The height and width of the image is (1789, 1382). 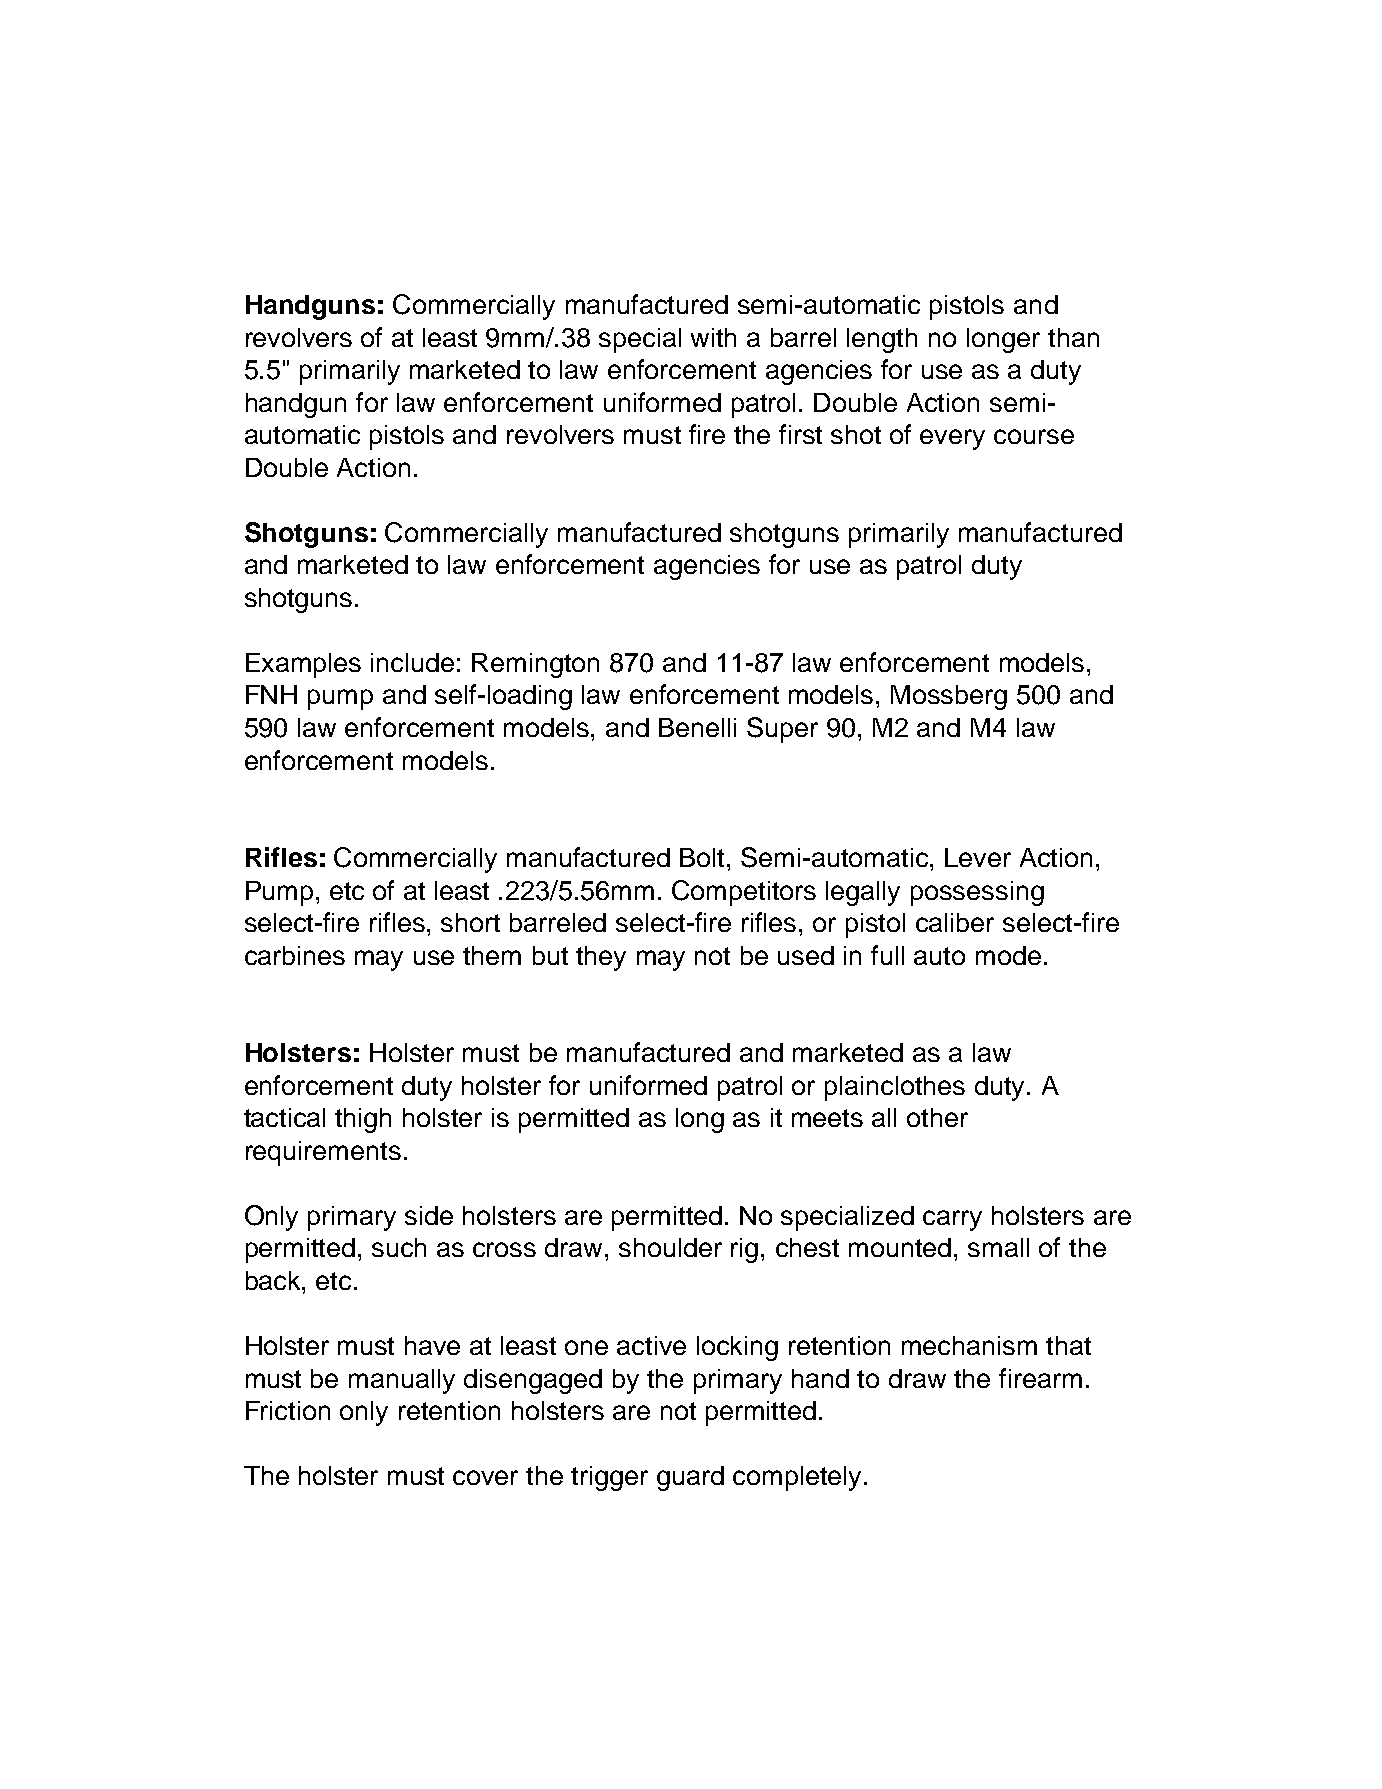 What do you see at coordinates (713, 337) in the image?
I see `with` at bounding box center [713, 337].
